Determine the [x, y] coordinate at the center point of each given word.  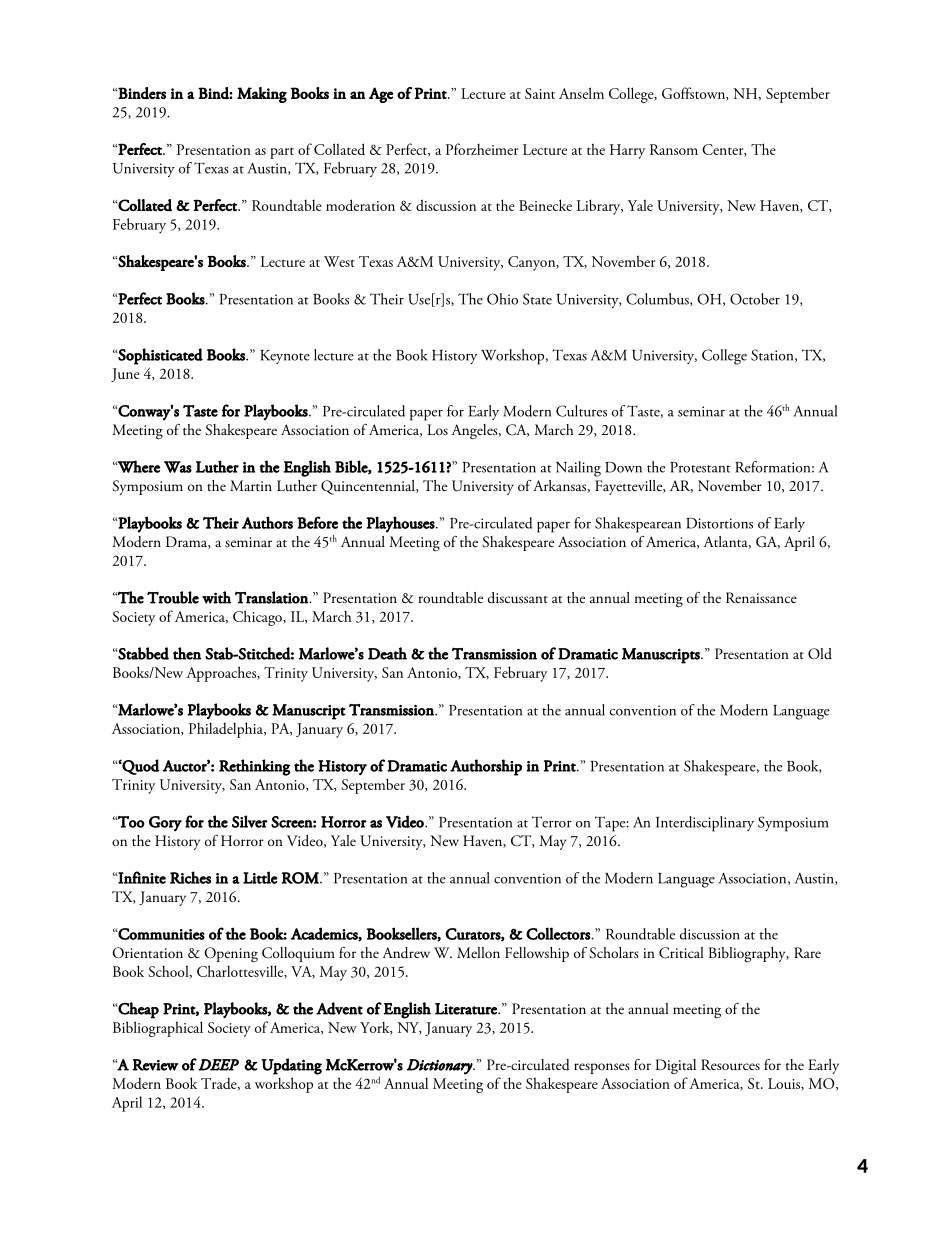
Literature [467, 1009]
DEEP [218, 1065]
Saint [540, 93]
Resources [730, 1065]
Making [262, 95]
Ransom [674, 149]
